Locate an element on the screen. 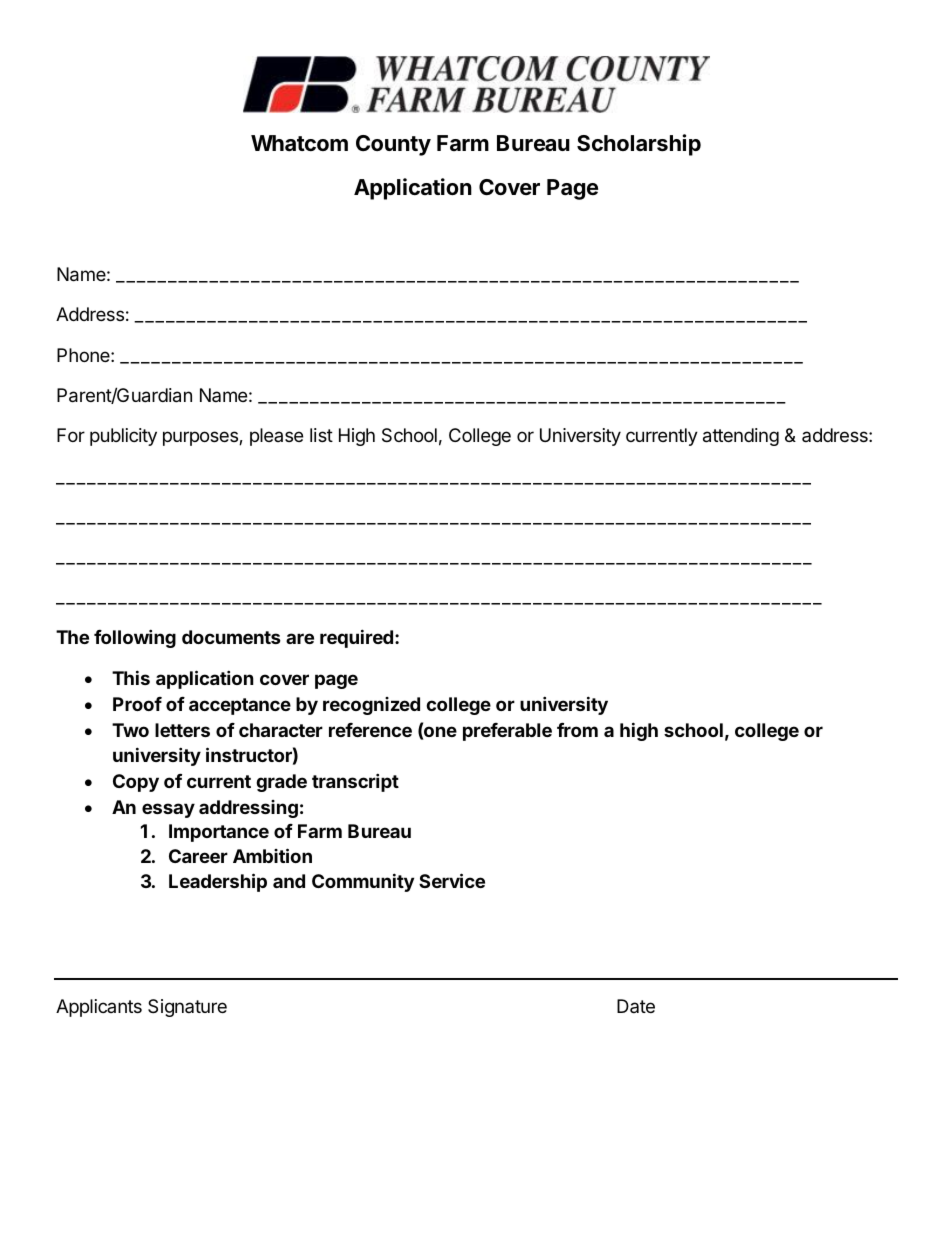 The width and height of the screenshot is (952, 1233). please is located at coordinates (276, 437).
